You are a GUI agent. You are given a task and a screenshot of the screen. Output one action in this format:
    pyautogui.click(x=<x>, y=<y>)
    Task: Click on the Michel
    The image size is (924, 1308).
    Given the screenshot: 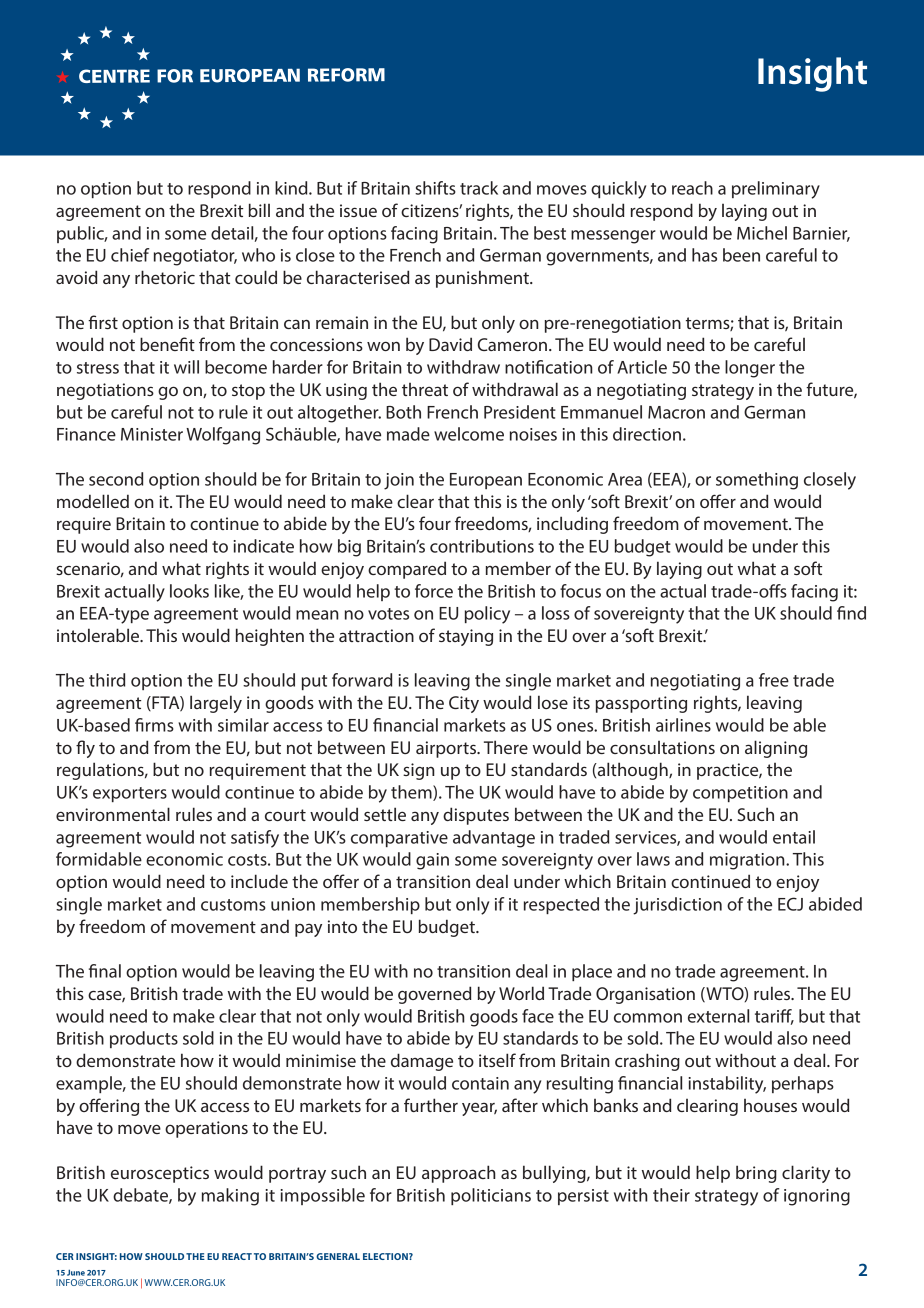 What is the action you would take?
    pyautogui.click(x=762, y=233)
